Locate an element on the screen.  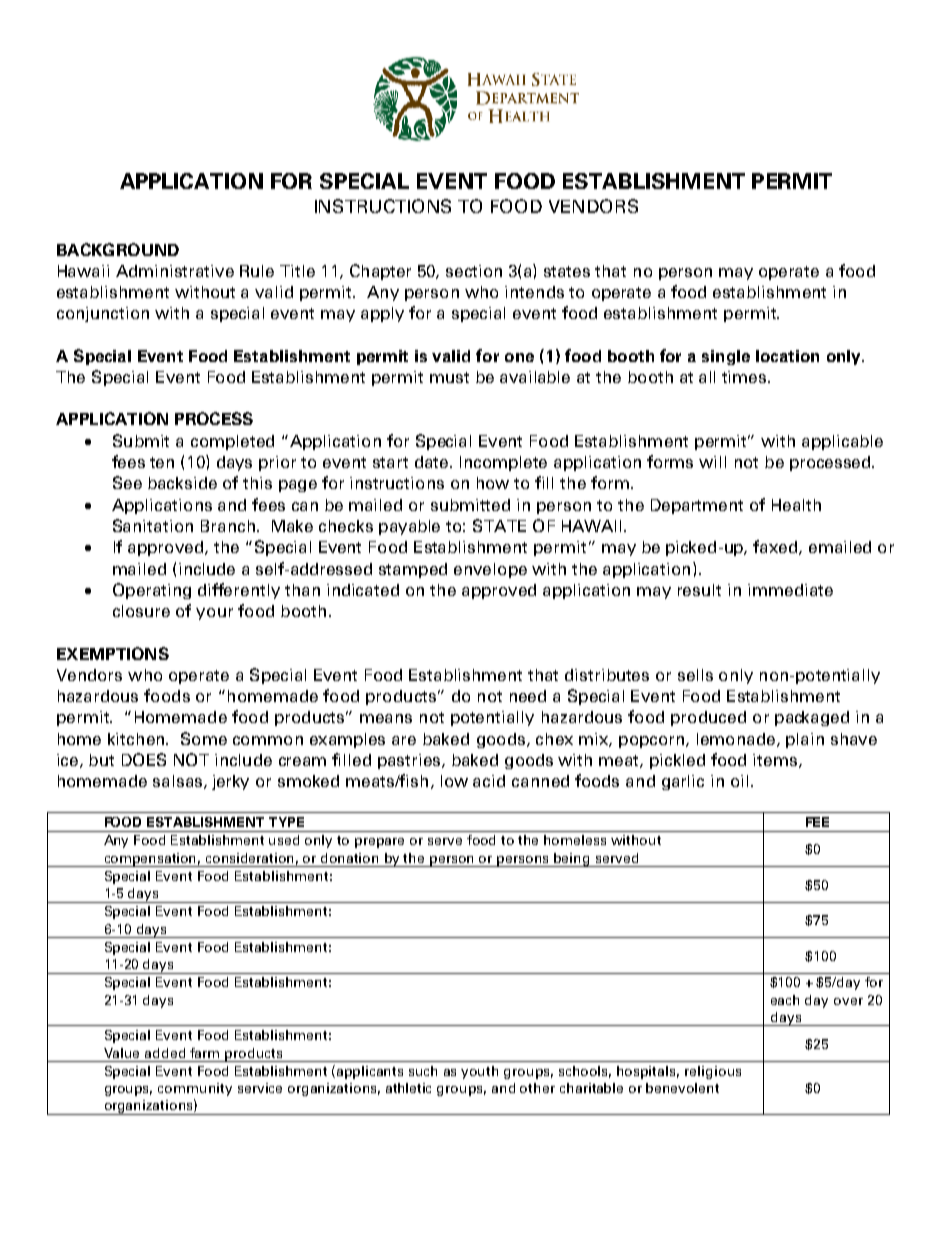
section is located at coordinates (474, 271).
